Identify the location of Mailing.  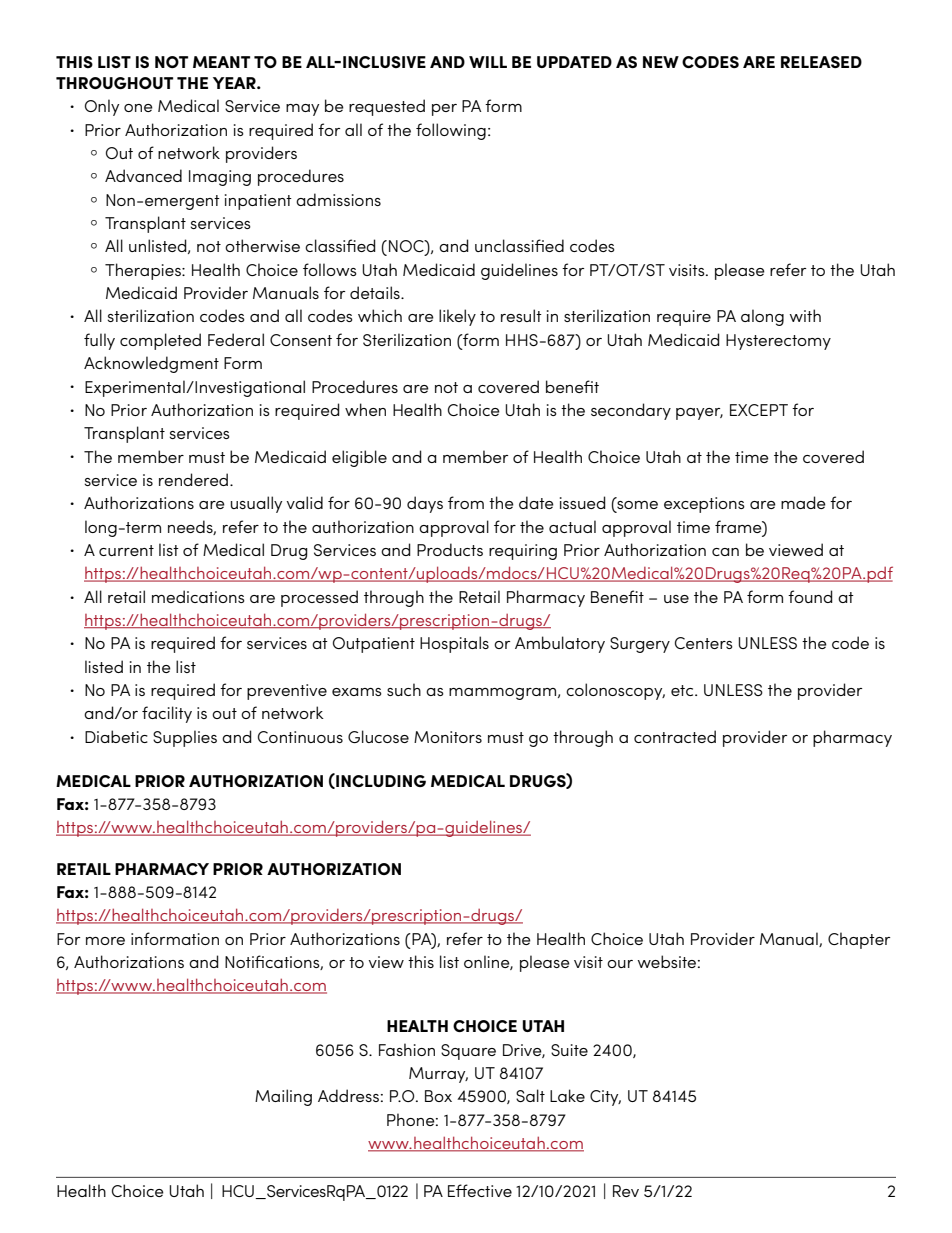
(283, 1097).
